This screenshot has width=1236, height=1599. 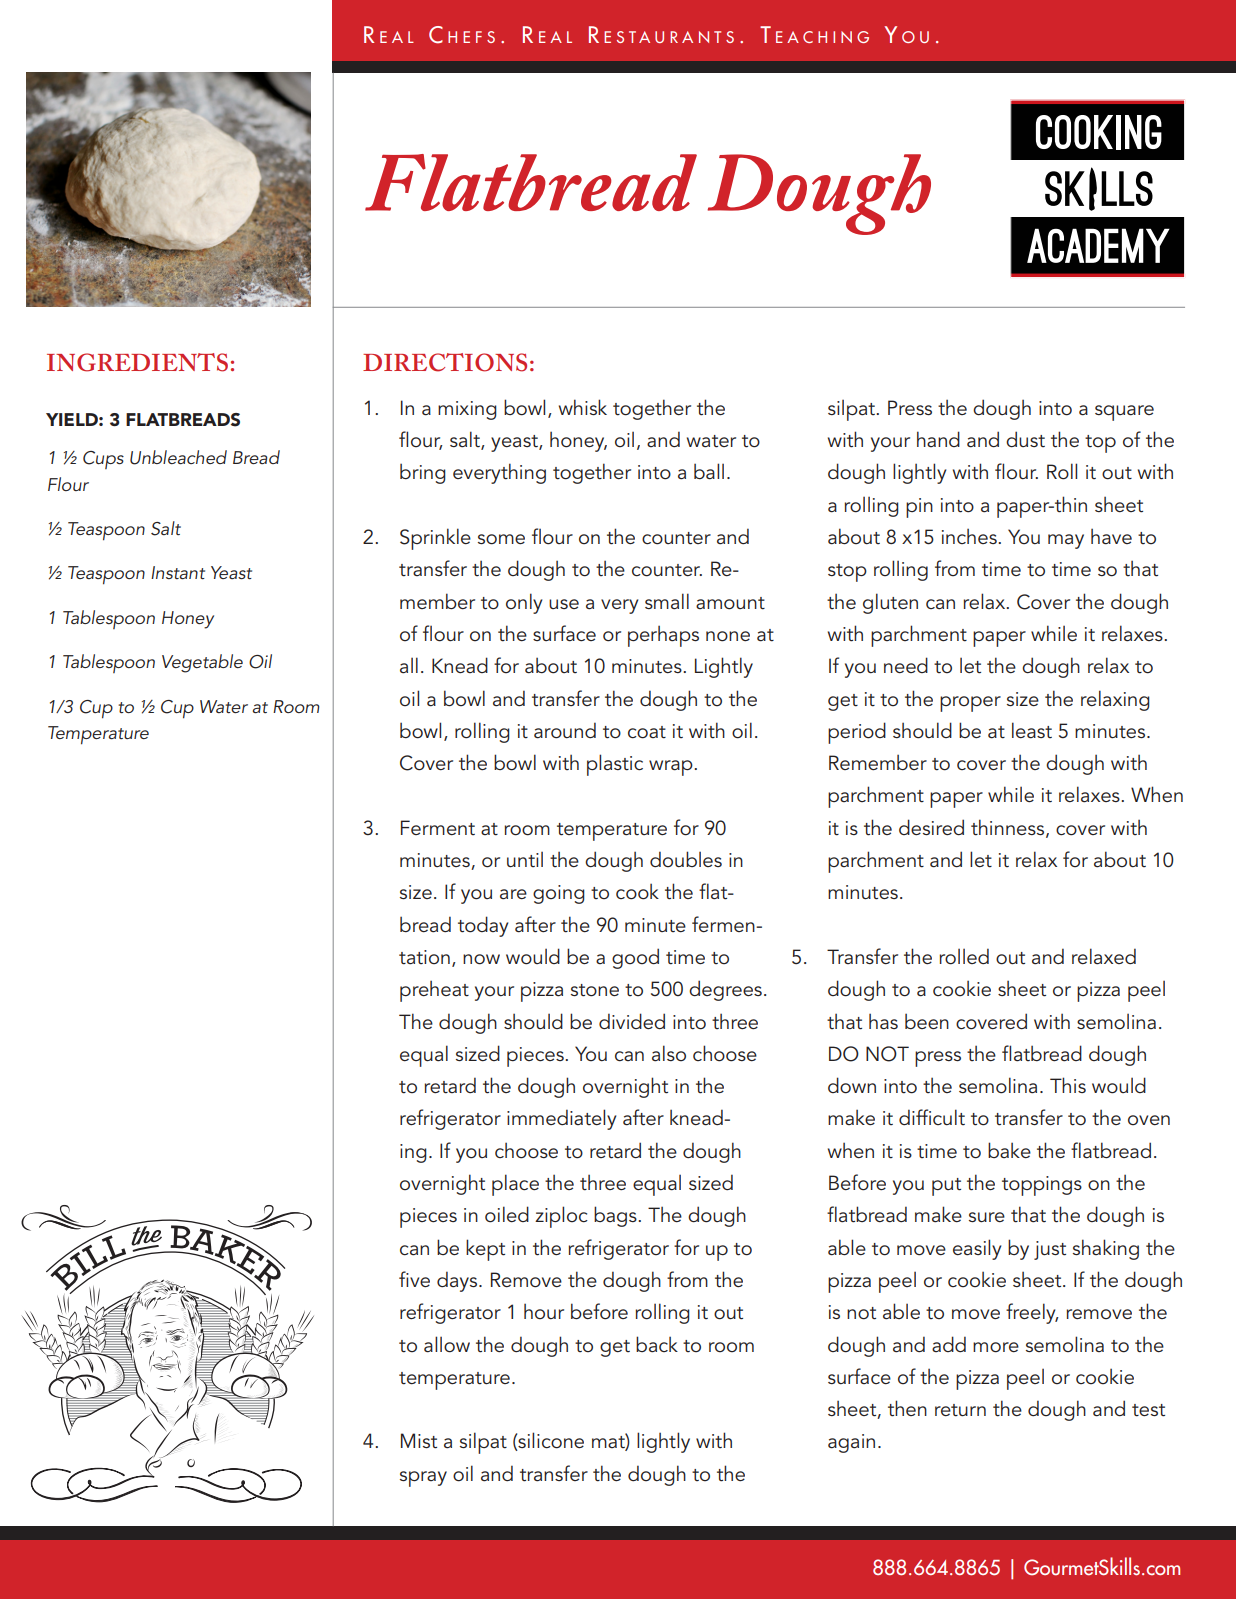 I want to click on least, so click(x=1032, y=730).
